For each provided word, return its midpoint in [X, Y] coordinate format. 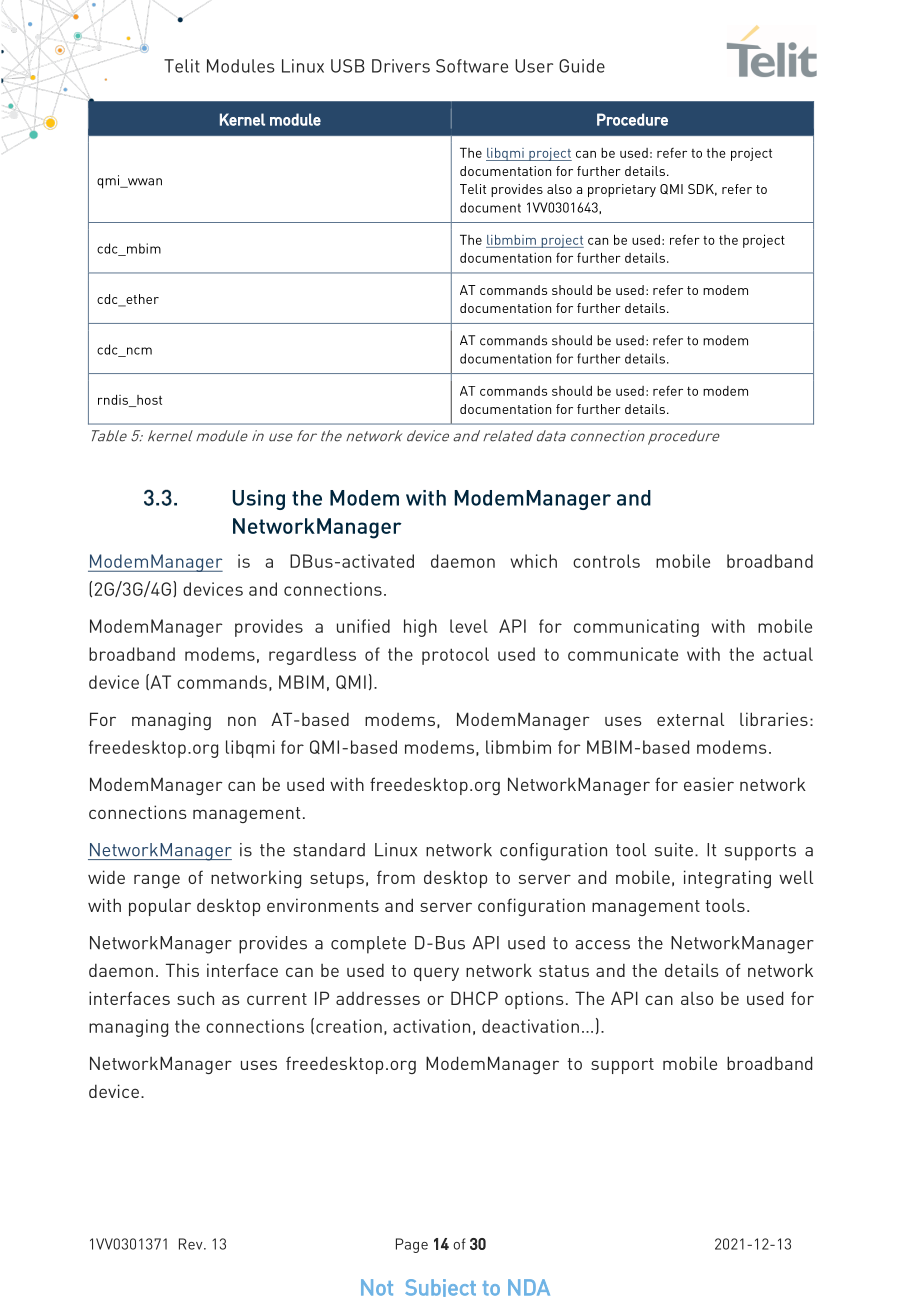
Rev [192, 1244]
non [242, 721]
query [436, 974]
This [182, 970]
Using [258, 500]
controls [606, 561]
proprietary [622, 190]
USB [348, 66]
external [690, 719]
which [533, 561]
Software [472, 66]
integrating [727, 879]
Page [412, 1245]
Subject [440, 1288]
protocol [455, 656]
